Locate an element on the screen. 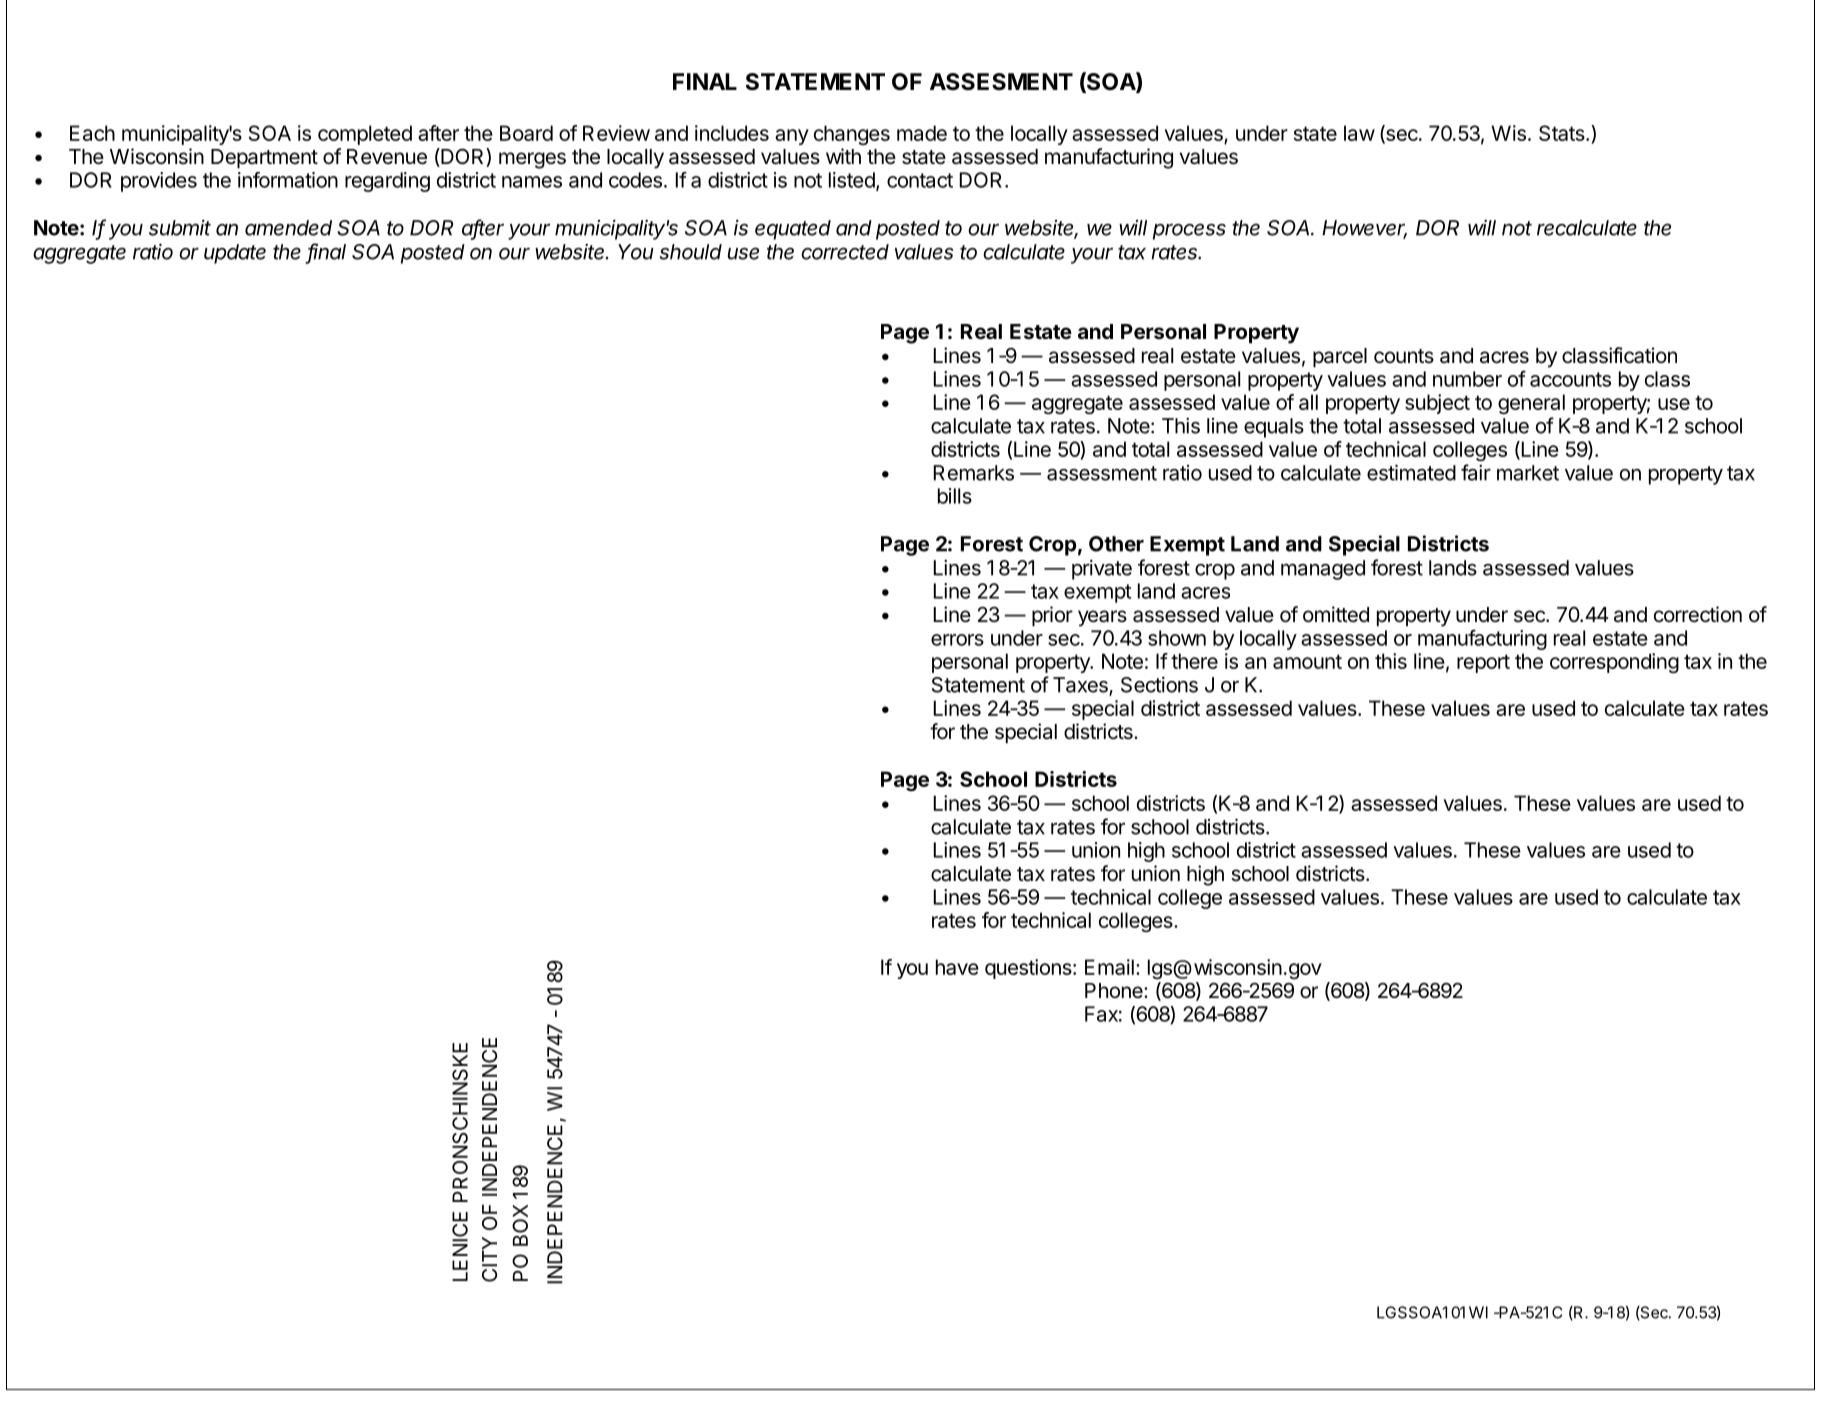 Image resolution: width=1821 pixels, height=1407 pixels. have is located at coordinates (957, 967).
